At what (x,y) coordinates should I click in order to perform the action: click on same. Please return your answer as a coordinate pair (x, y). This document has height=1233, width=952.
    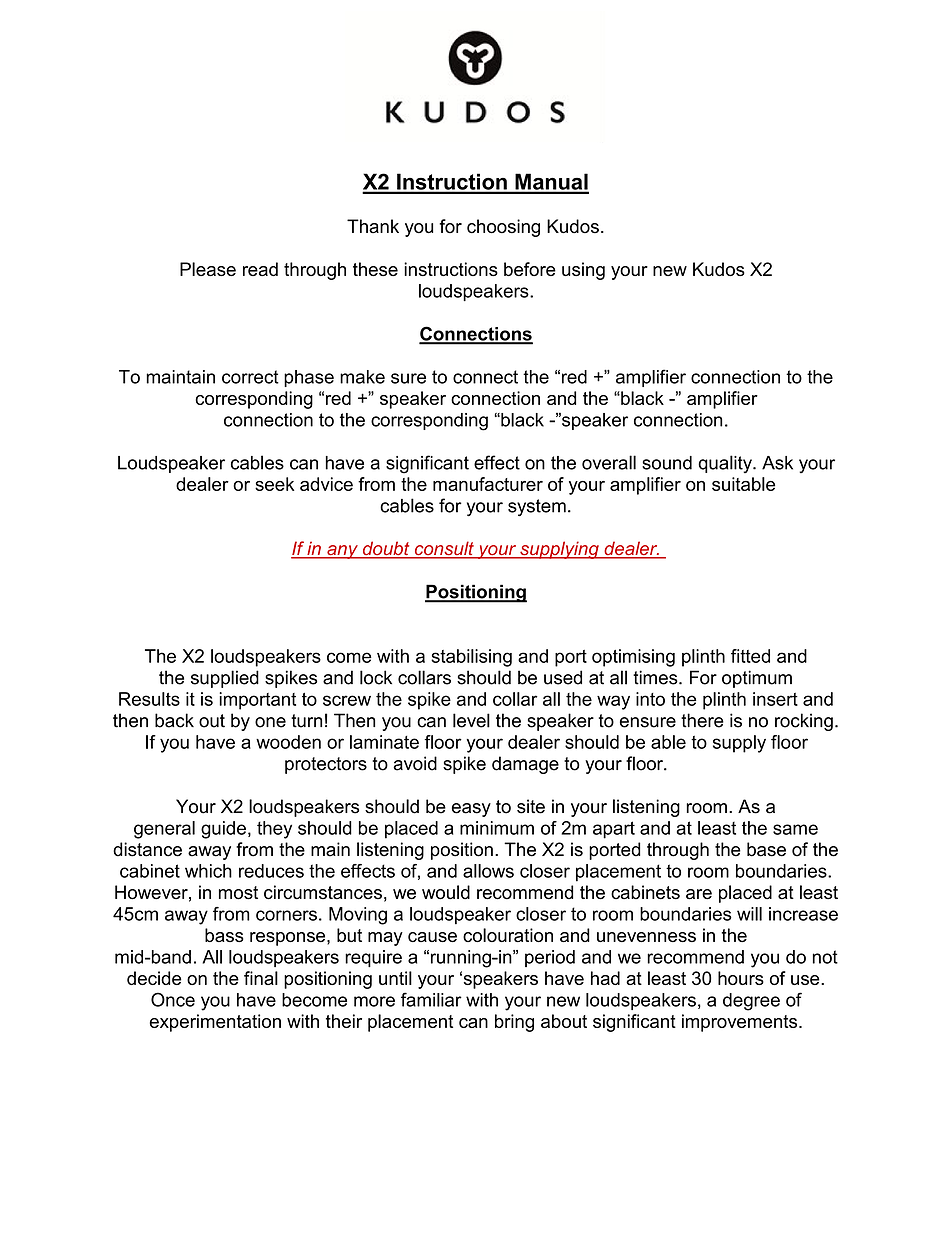
    Looking at the image, I should click on (795, 829).
